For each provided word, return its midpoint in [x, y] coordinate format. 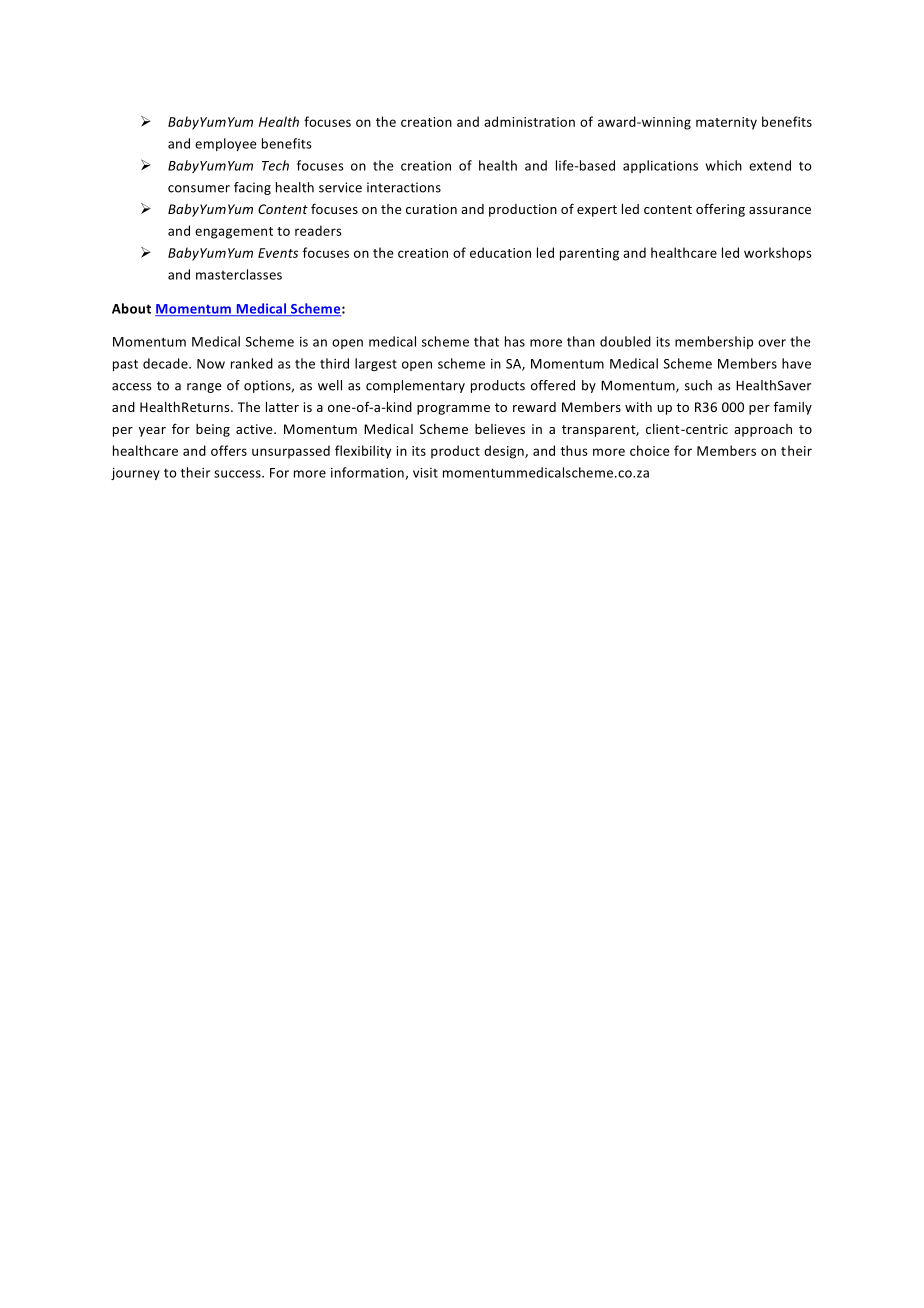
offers [229, 450]
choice [650, 450]
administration [529, 121]
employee [226, 144]
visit [425, 473]
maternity [726, 123]
